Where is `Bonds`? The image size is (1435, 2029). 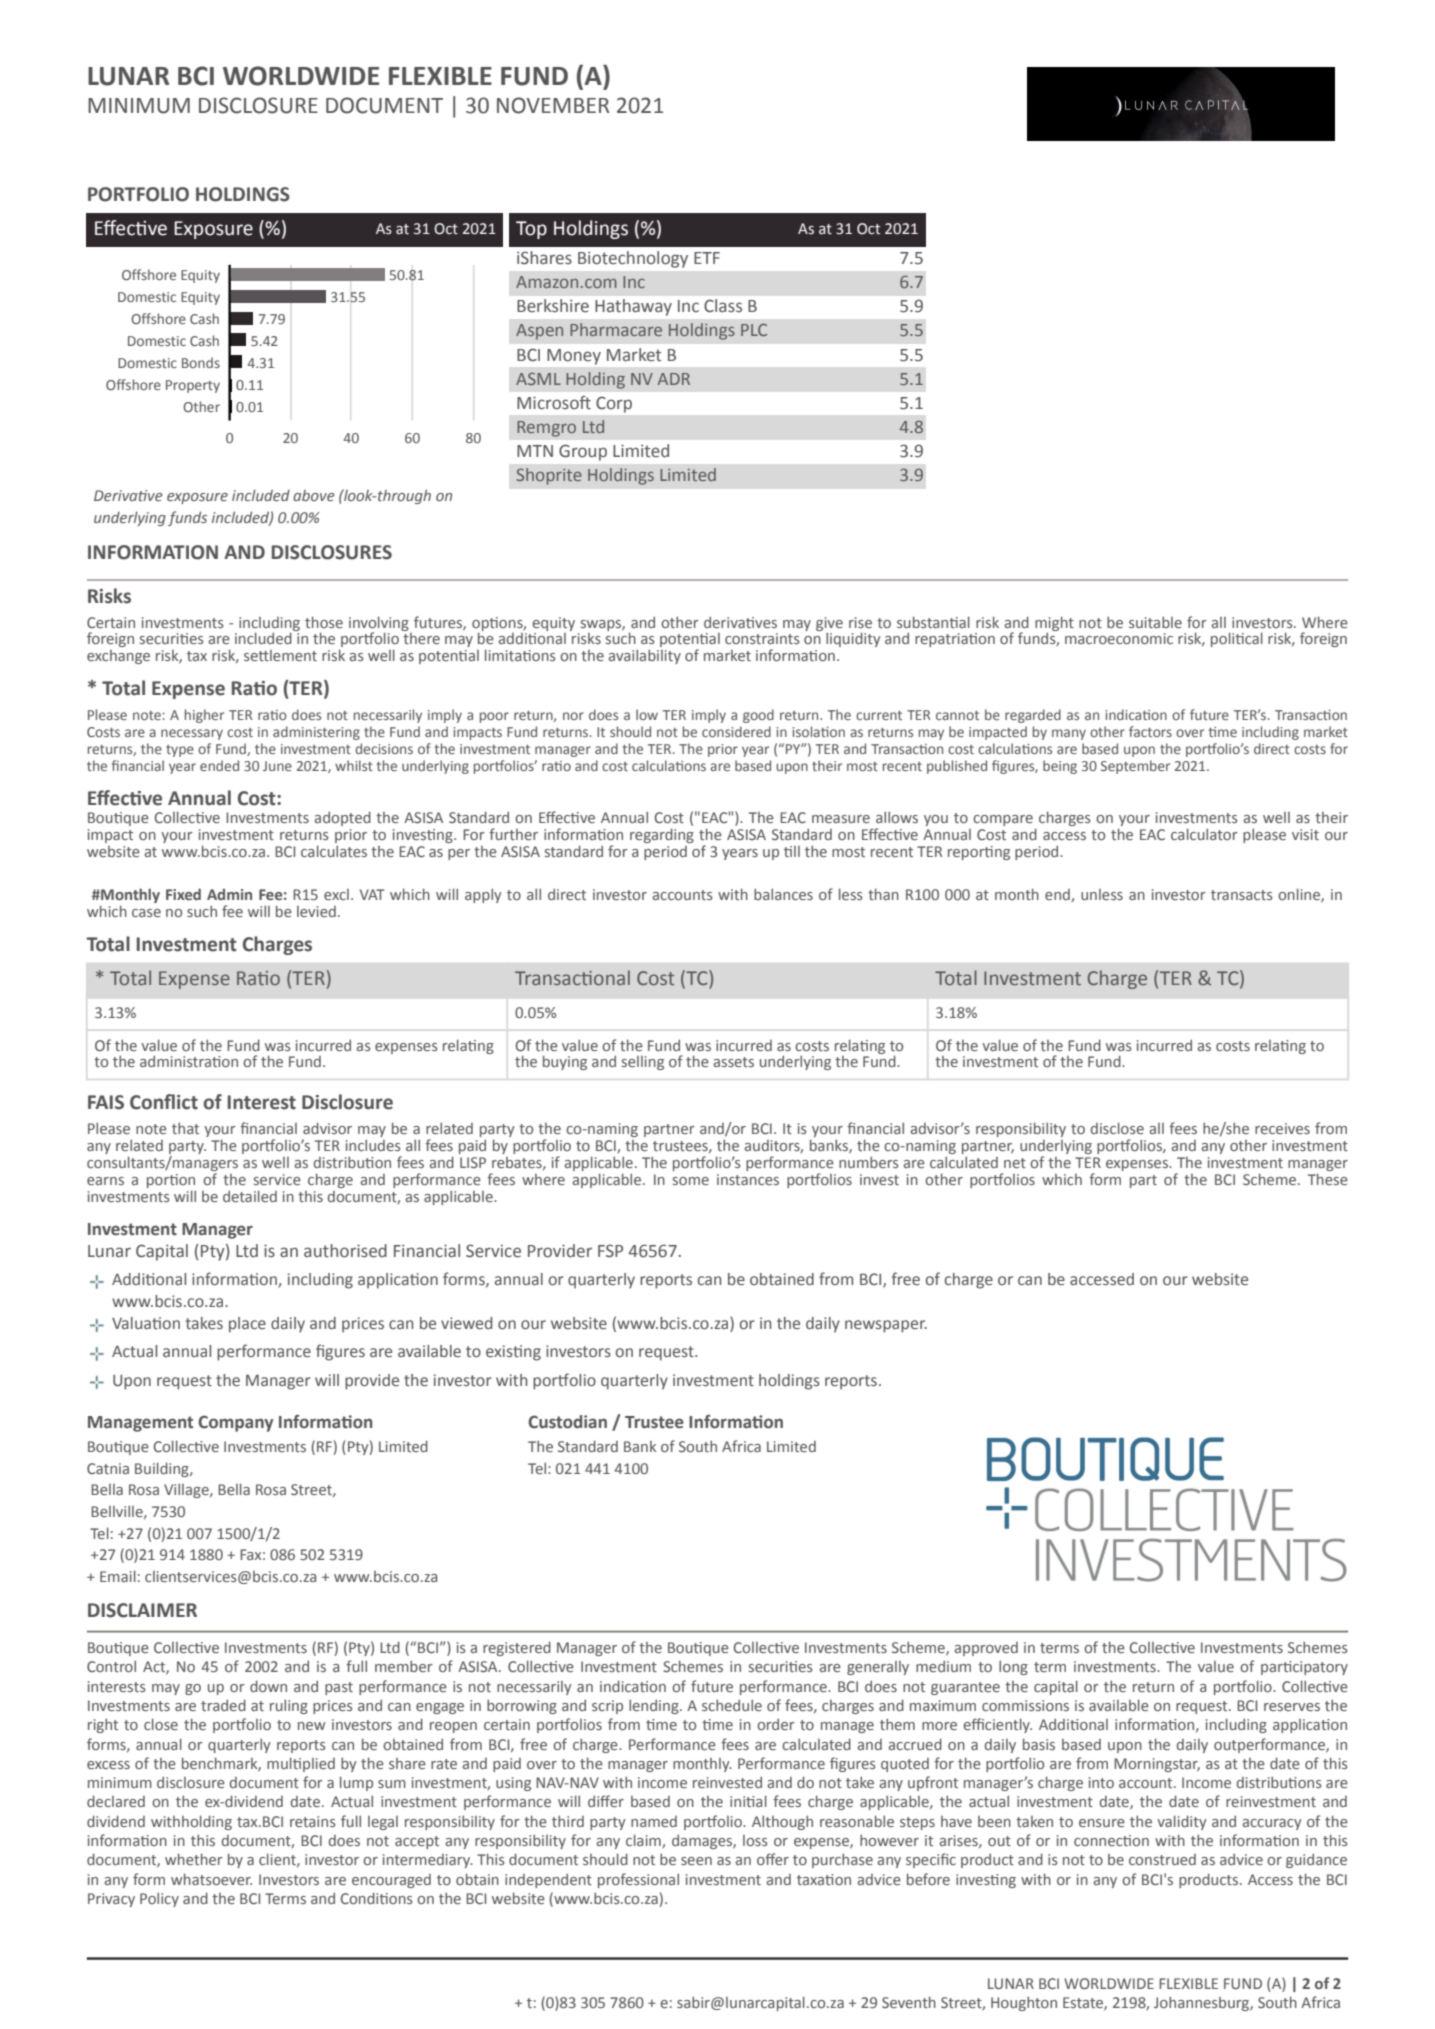 Bonds is located at coordinates (201, 362).
